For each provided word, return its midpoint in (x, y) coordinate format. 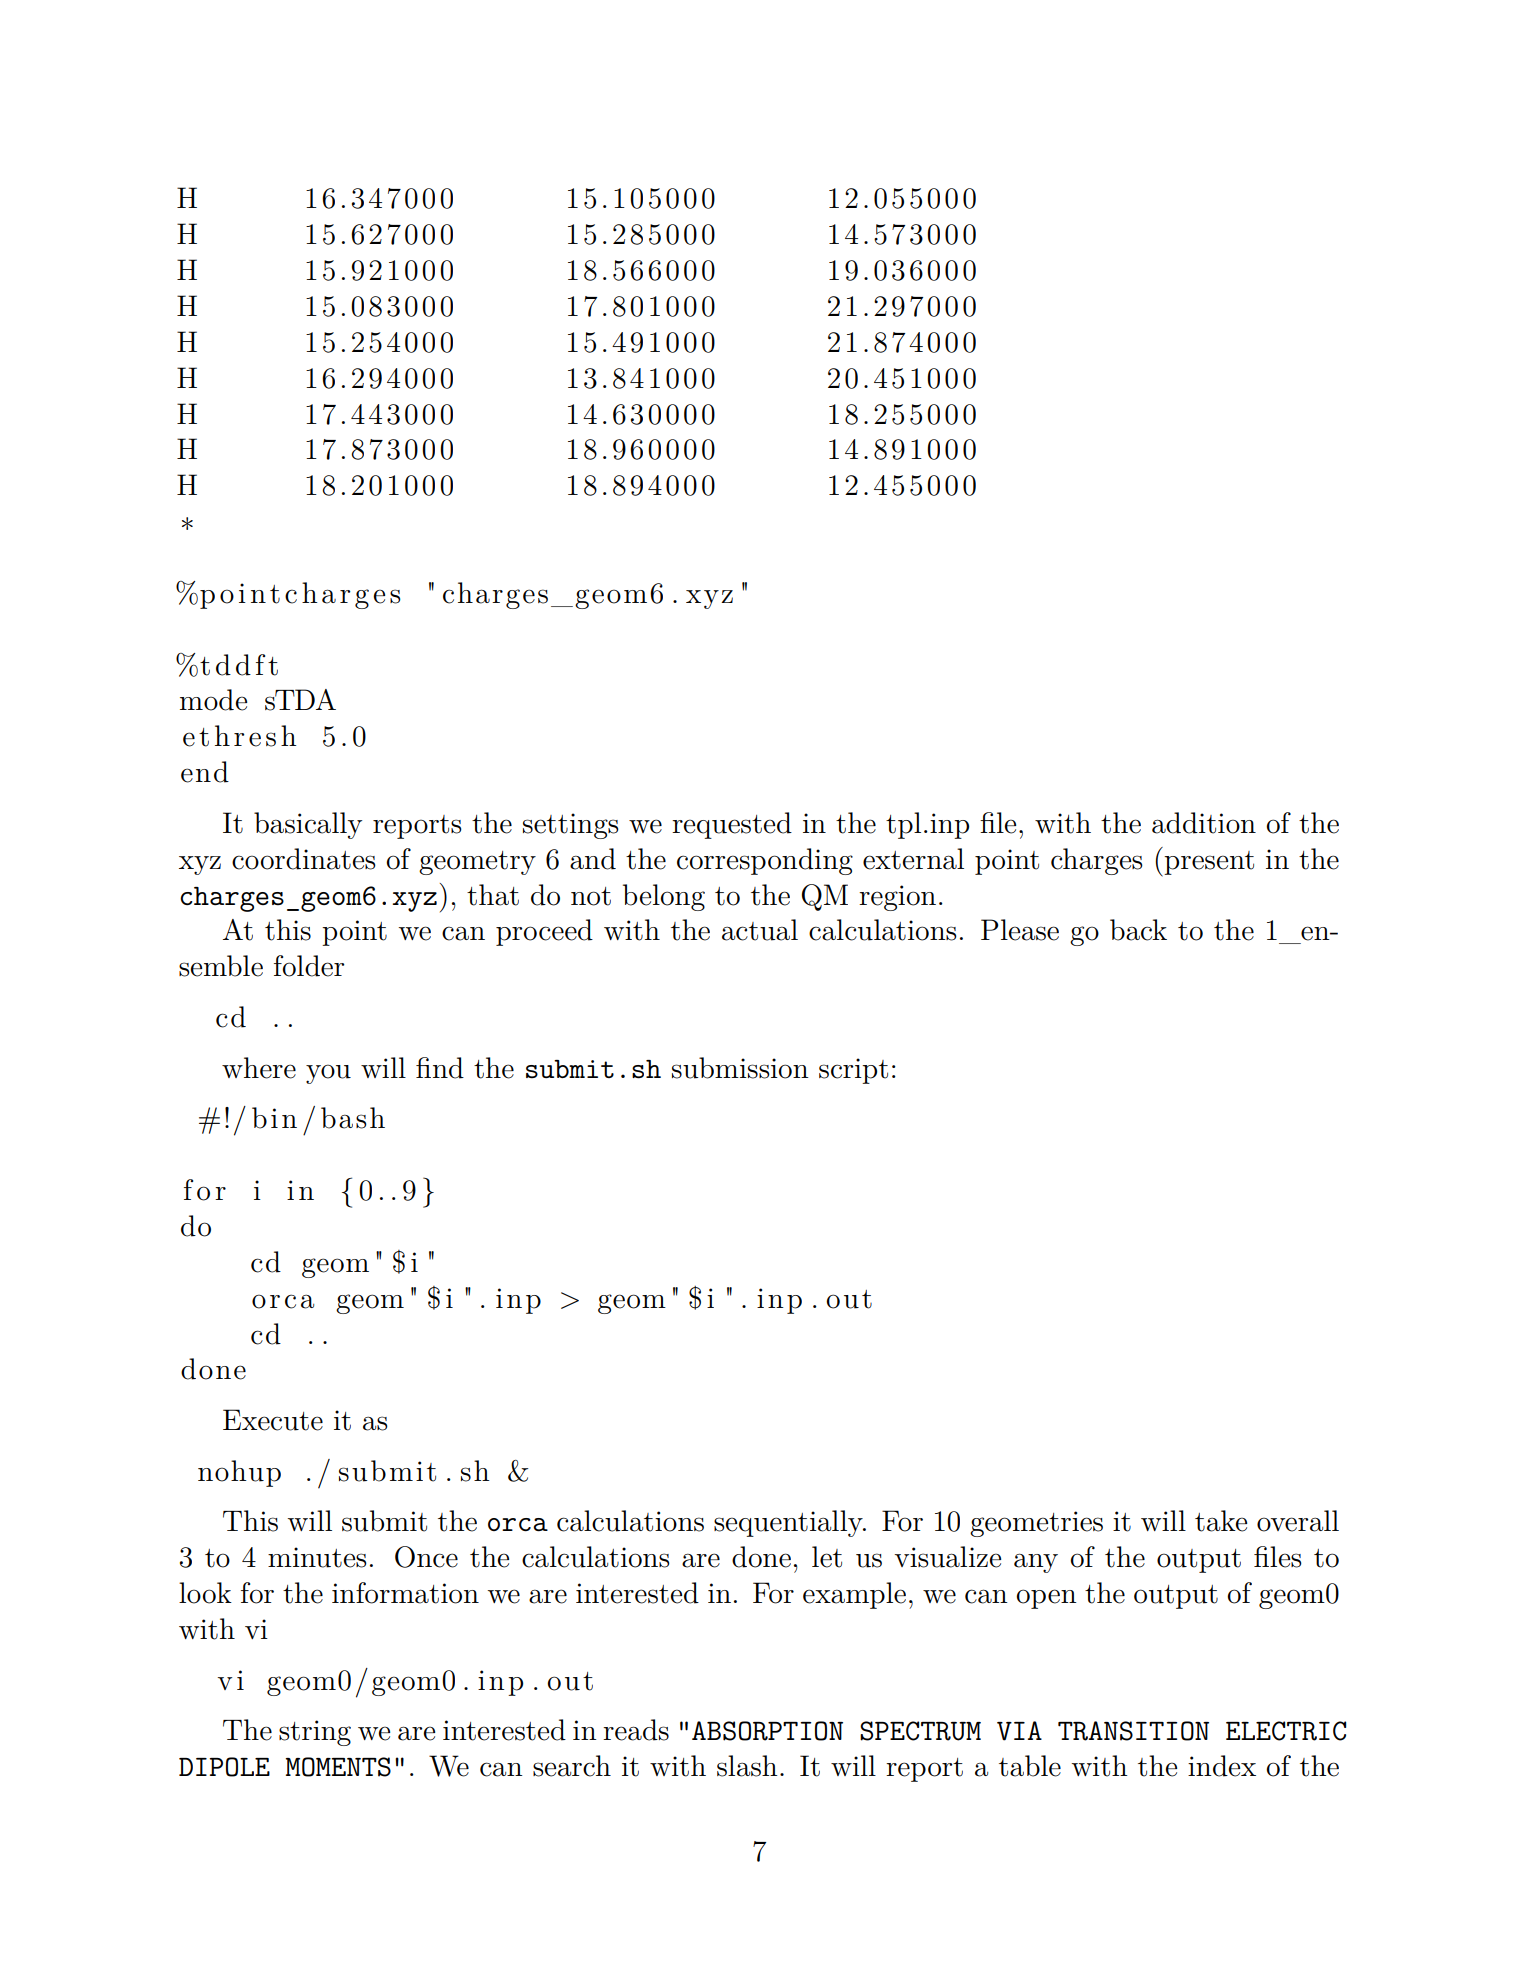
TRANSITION (1133, 1731)
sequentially (789, 1523)
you (328, 1074)
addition (1204, 823)
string (315, 1733)
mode (213, 700)
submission (740, 1068)
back (1138, 930)
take (1221, 1521)
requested (732, 825)
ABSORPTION (767, 1731)
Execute (273, 1420)
